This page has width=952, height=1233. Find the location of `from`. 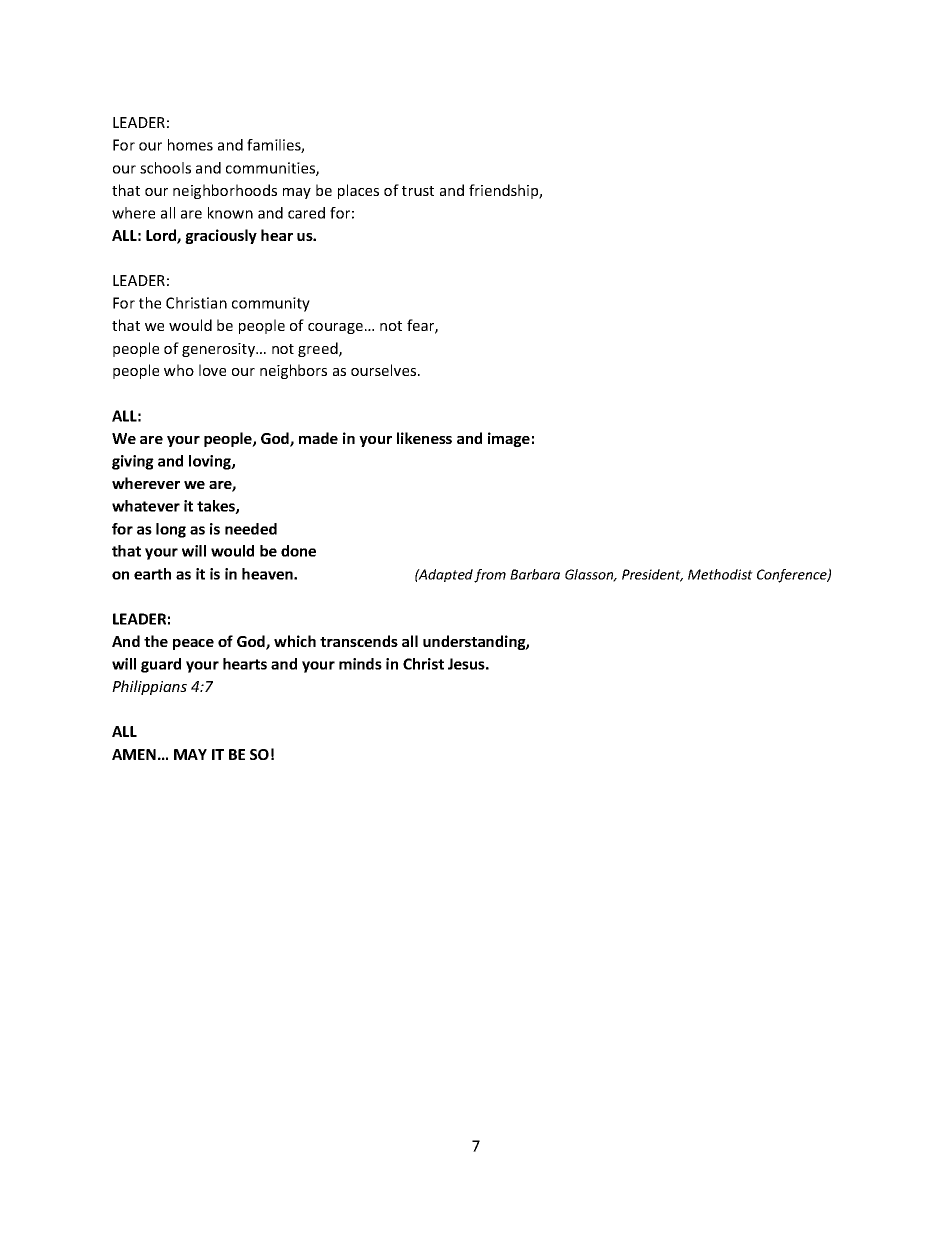

from is located at coordinates (490, 576).
